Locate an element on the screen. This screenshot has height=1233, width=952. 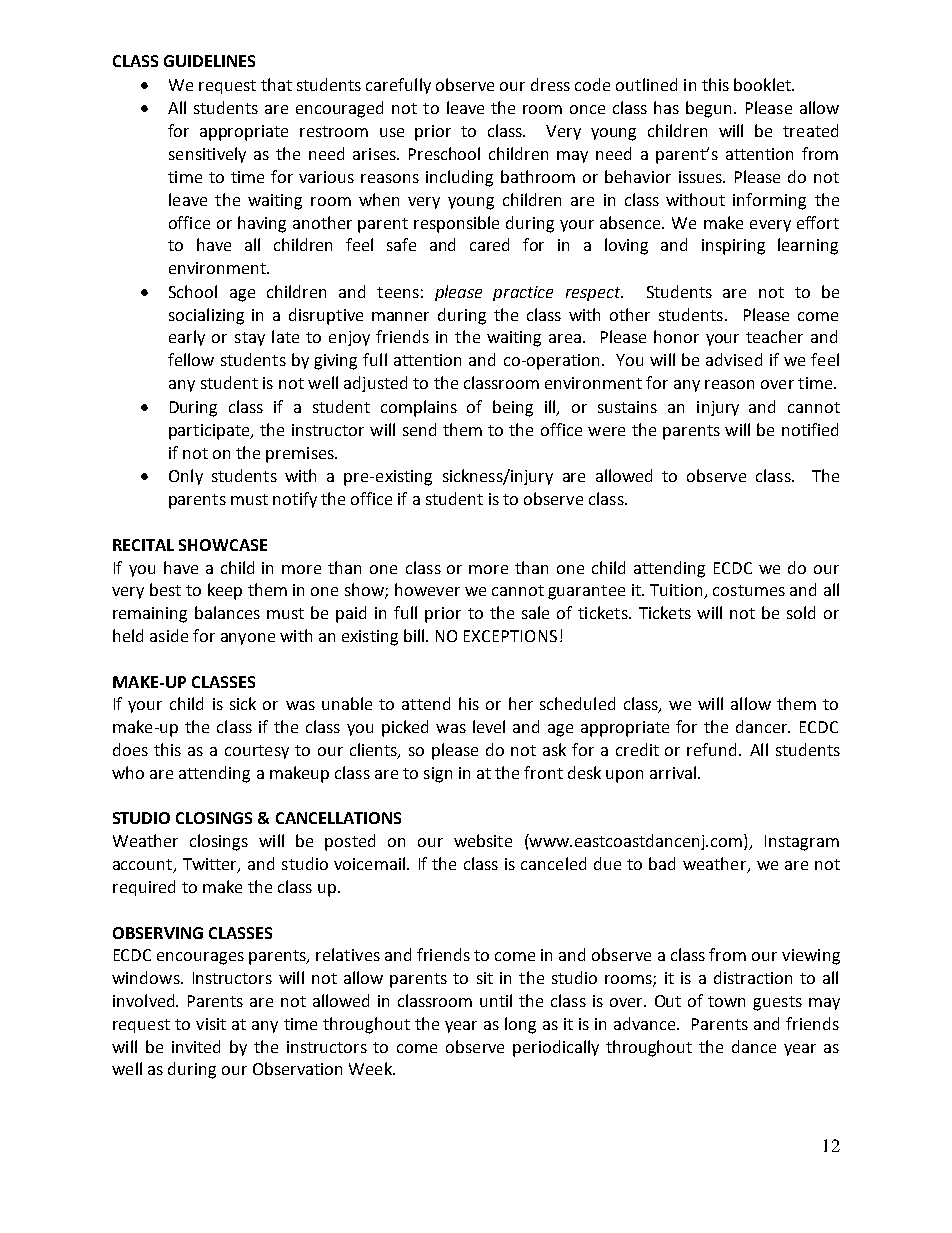
teacher is located at coordinates (774, 336).
